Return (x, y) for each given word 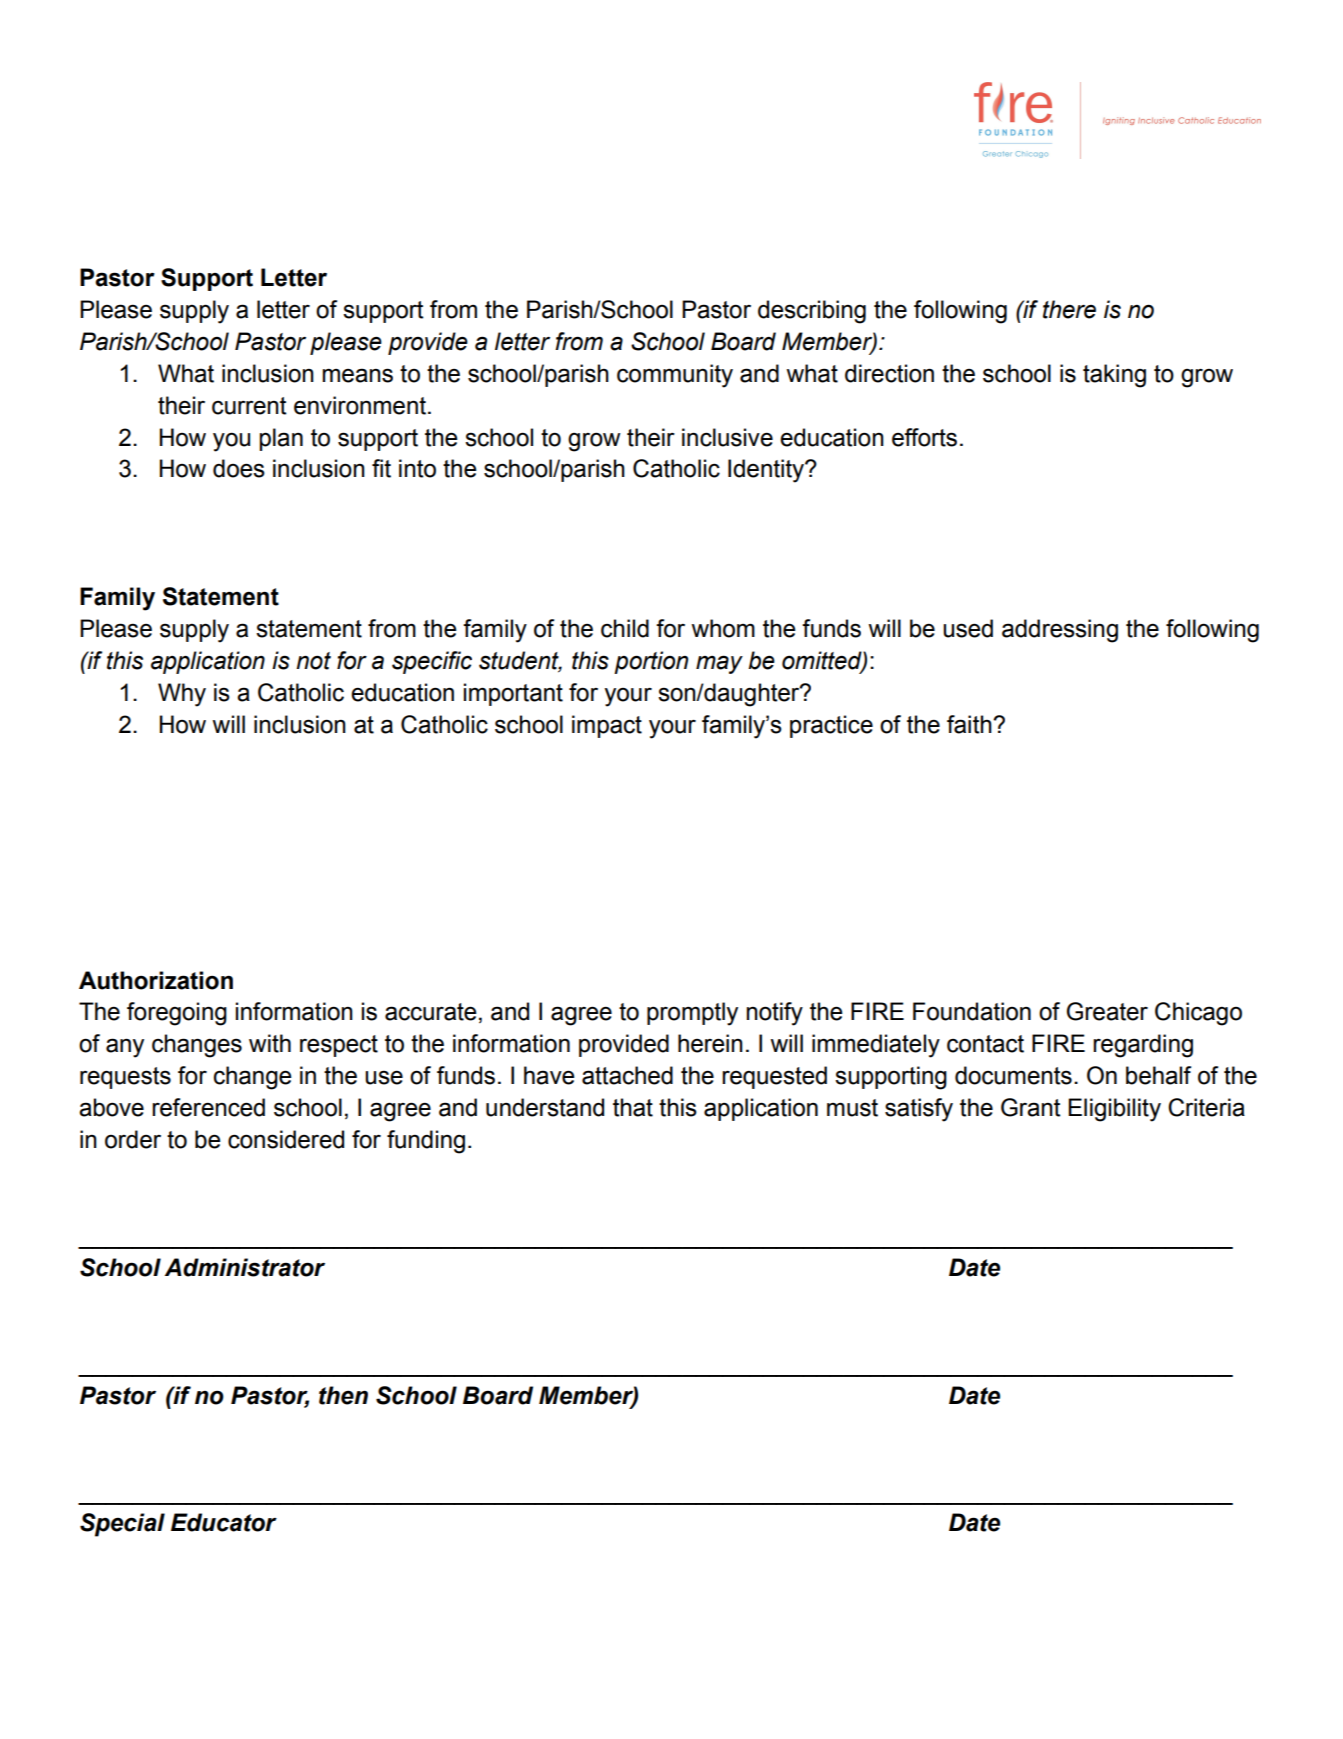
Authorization (156, 980)
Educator (224, 1522)
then (343, 1395)
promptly (692, 1014)
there (1069, 309)
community (675, 376)
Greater (1107, 1011)
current (249, 406)
